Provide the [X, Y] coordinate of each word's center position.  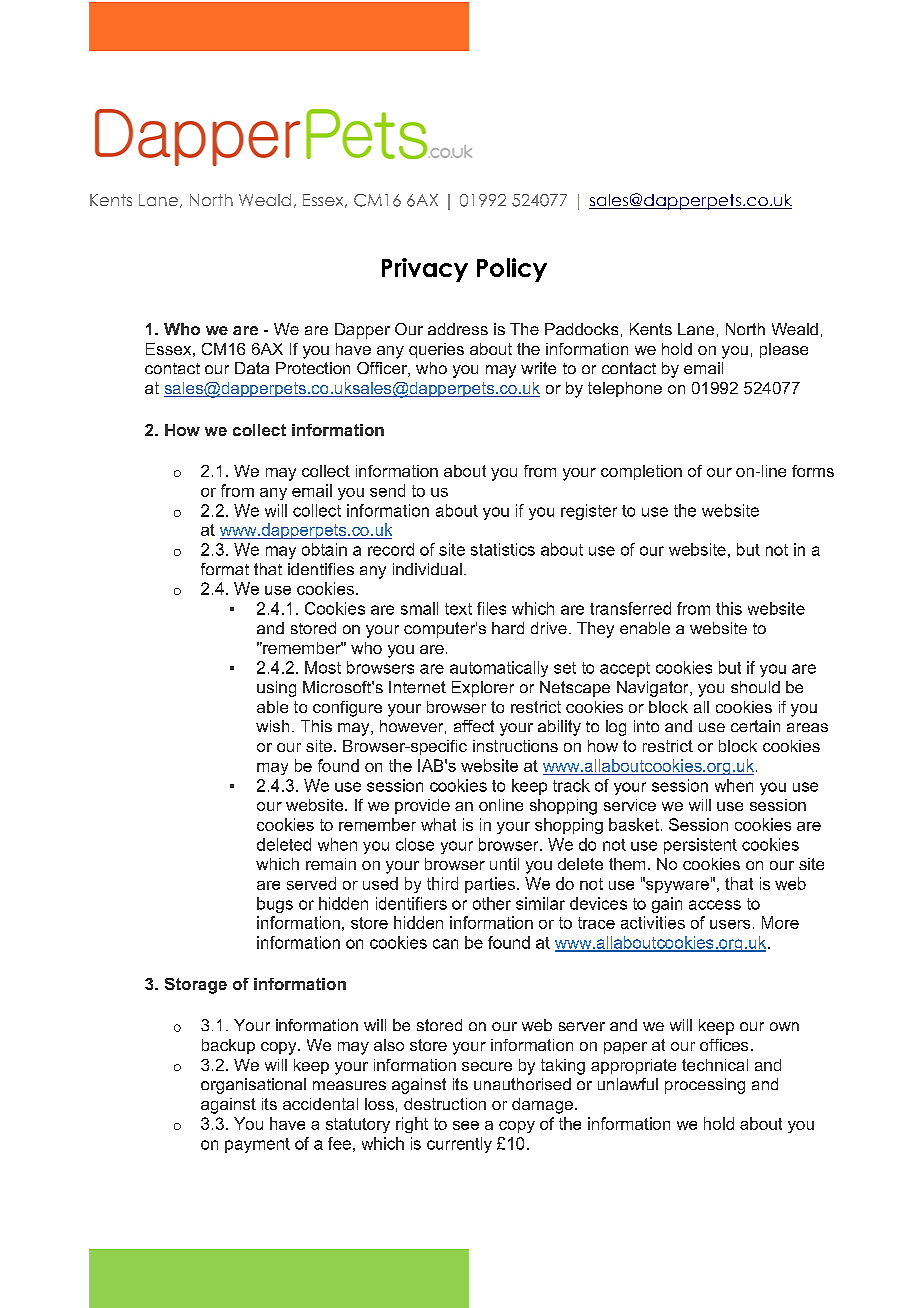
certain [755, 726]
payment [257, 1145]
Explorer [483, 689]
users [730, 924]
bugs [275, 905]
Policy [512, 270]
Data [252, 368]
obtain [324, 549]
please [784, 350]
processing [705, 1086]
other [492, 903]
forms [813, 471]
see [466, 1125]
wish [272, 726]
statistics [503, 549]
